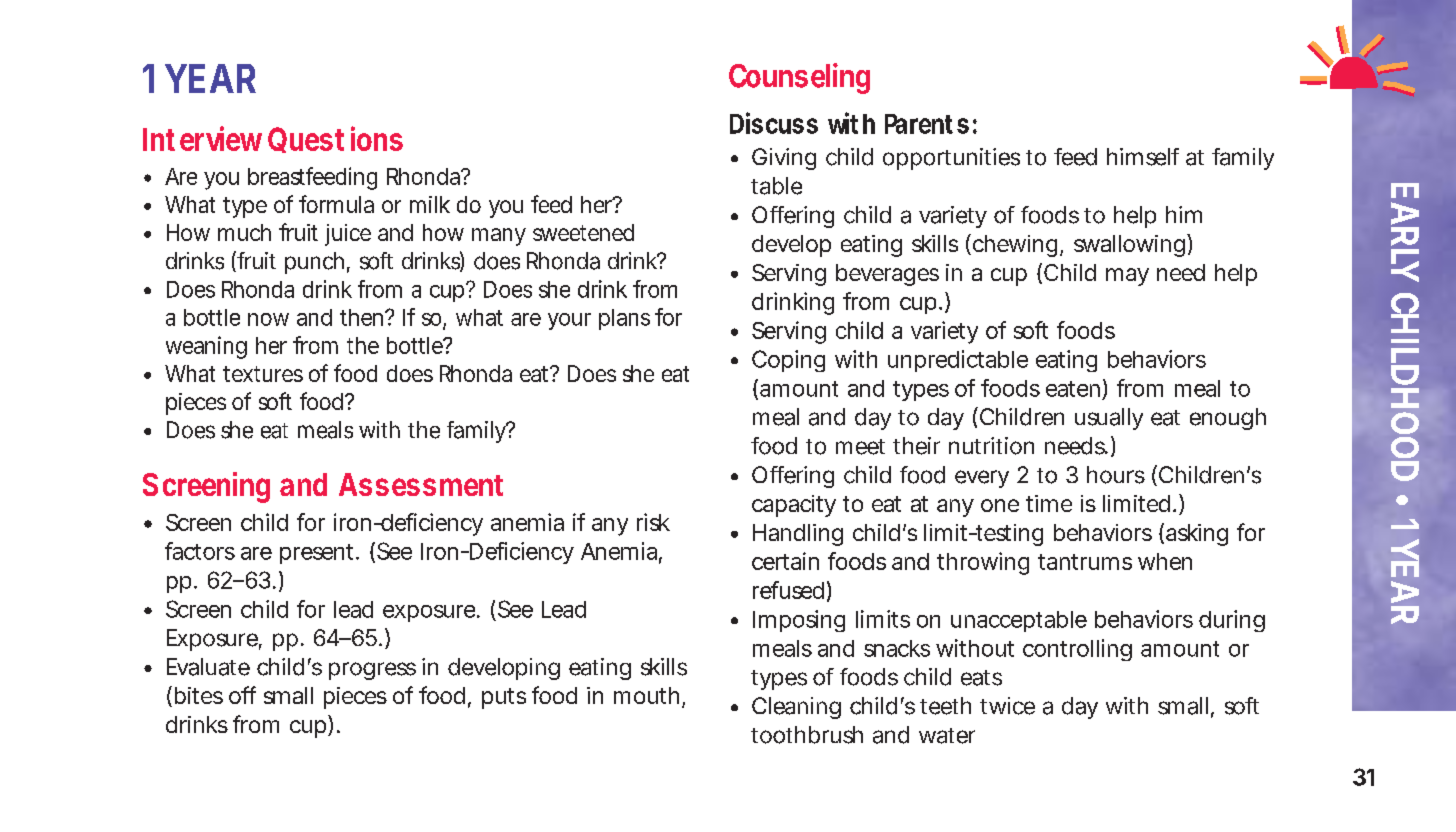 The width and height of the screenshot is (1456, 832). What do you see at coordinates (947, 736) in the screenshot?
I see `water` at bounding box center [947, 736].
